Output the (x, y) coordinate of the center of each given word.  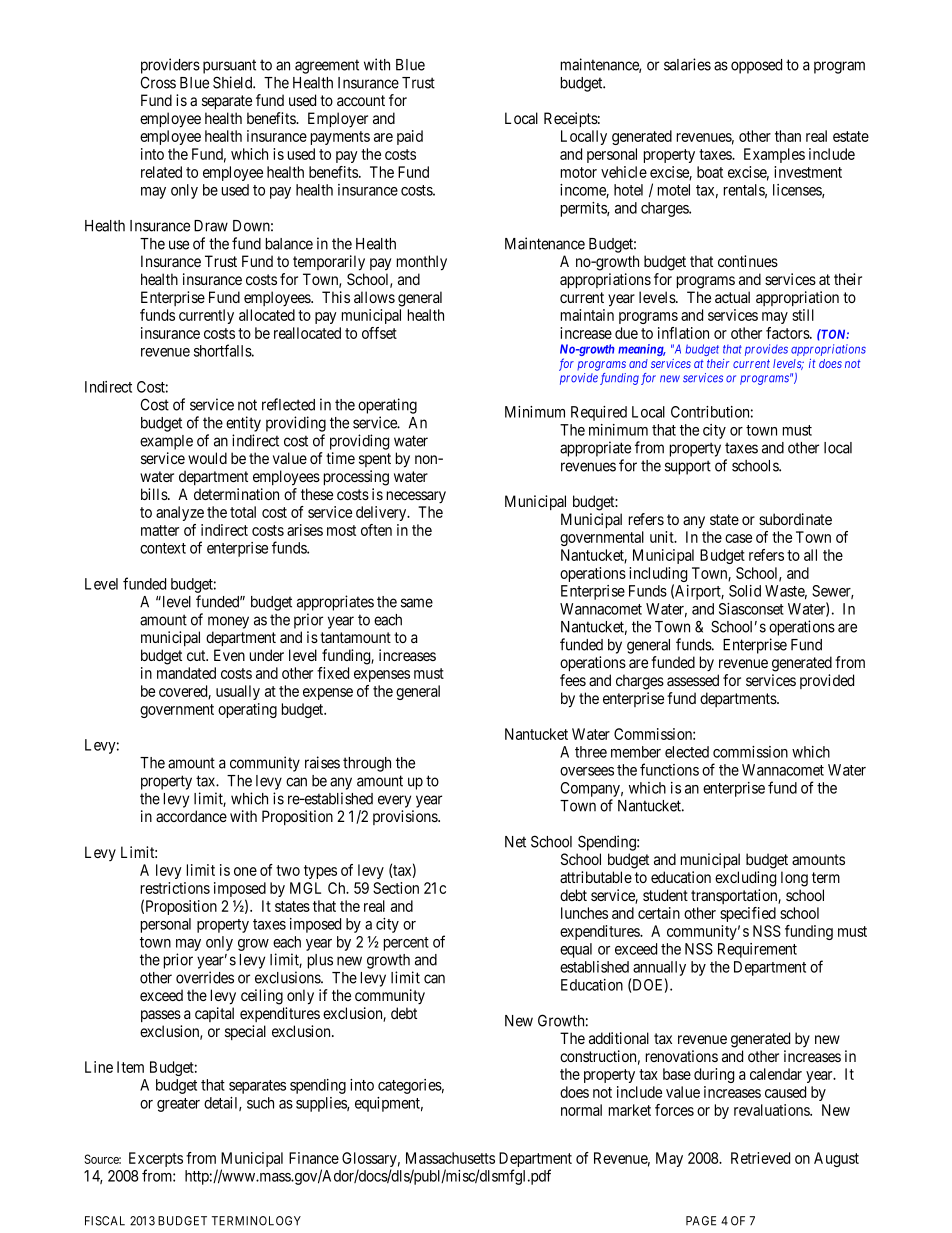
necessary (416, 497)
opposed (756, 66)
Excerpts (156, 1161)
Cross (158, 82)
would (207, 458)
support (688, 467)
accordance (191, 816)
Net (515, 842)
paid (410, 137)
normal (581, 1110)
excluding (745, 879)
